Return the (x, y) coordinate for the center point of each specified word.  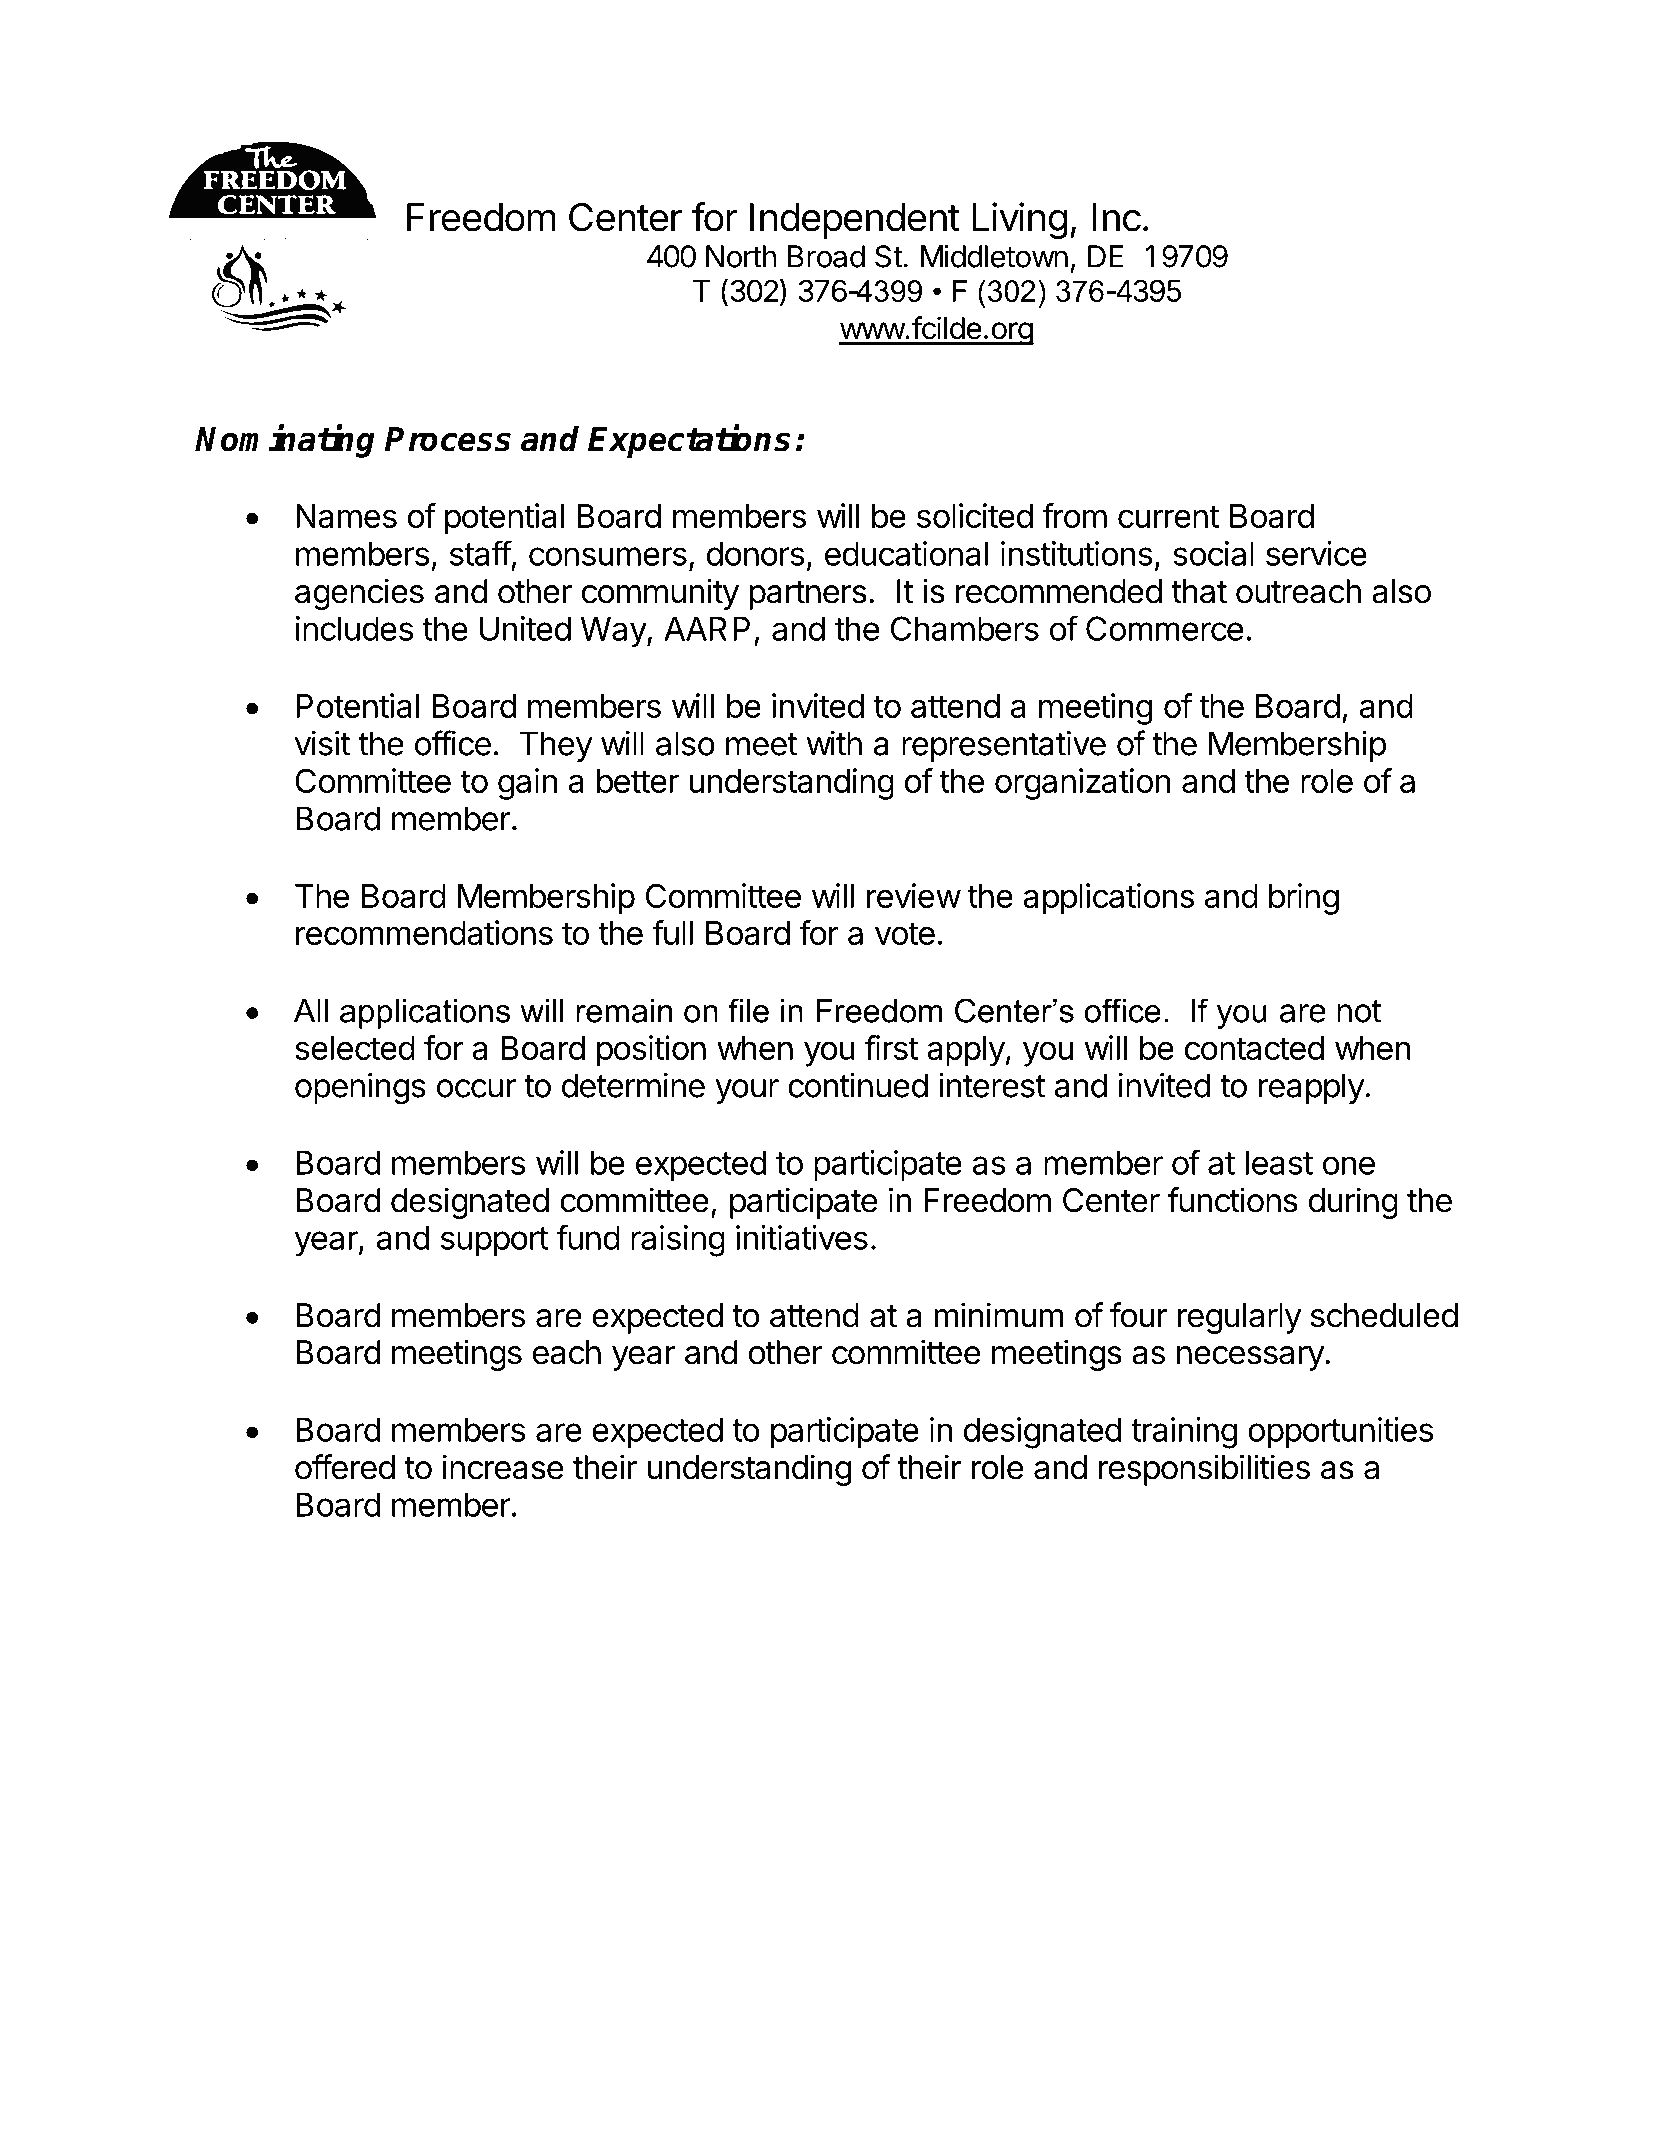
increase (502, 1467)
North (741, 256)
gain (527, 784)
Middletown (994, 256)
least (1279, 1162)
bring (1304, 899)
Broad (826, 256)
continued (858, 1085)
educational (906, 553)
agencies (359, 594)
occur (476, 1088)
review (914, 895)
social (1213, 553)
